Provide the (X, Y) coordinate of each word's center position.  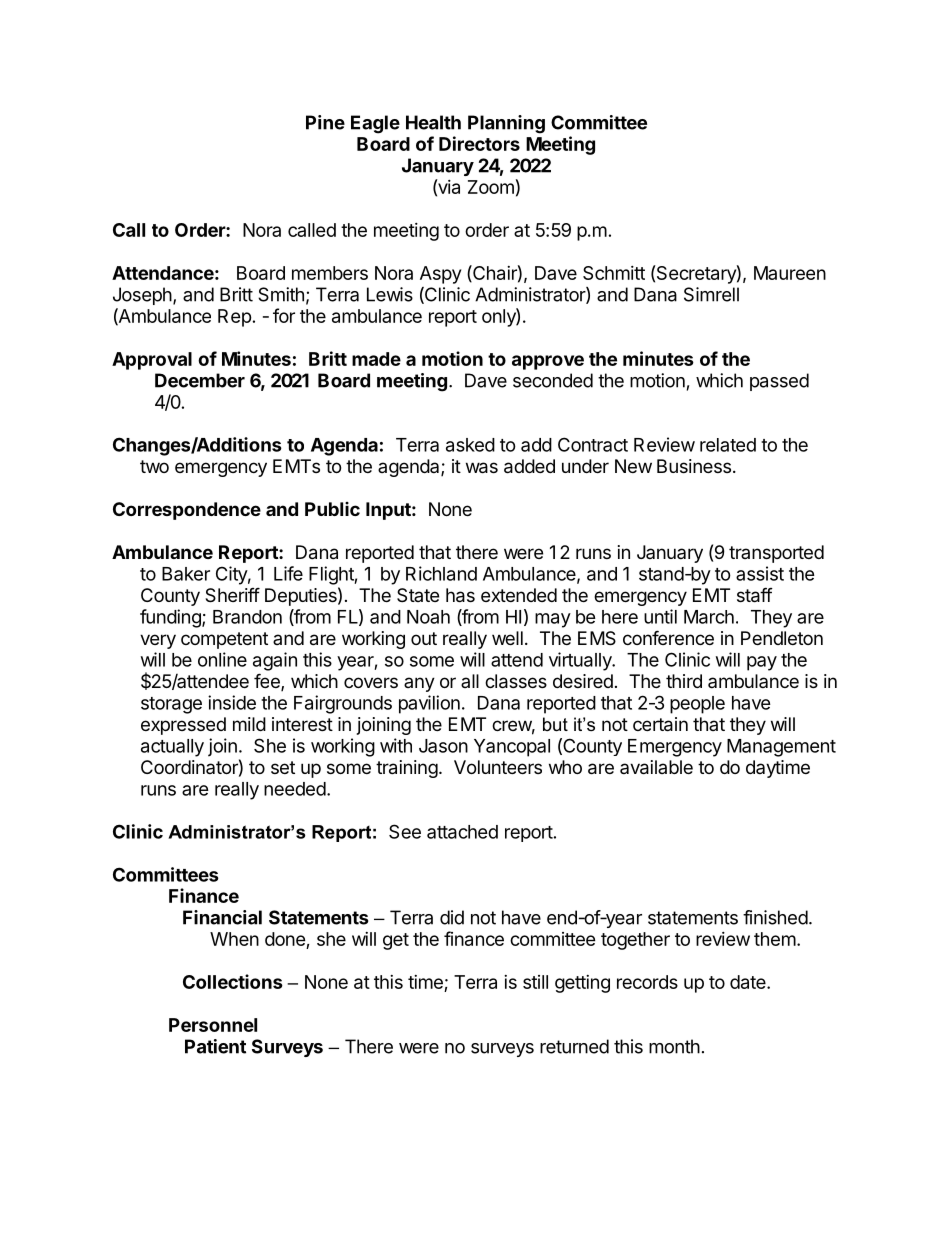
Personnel (213, 1025)
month (674, 1046)
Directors (479, 143)
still (535, 982)
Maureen (790, 273)
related (728, 445)
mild (249, 724)
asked (470, 445)
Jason (443, 746)
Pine (325, 122)
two (154, 466)
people (697, 705)
